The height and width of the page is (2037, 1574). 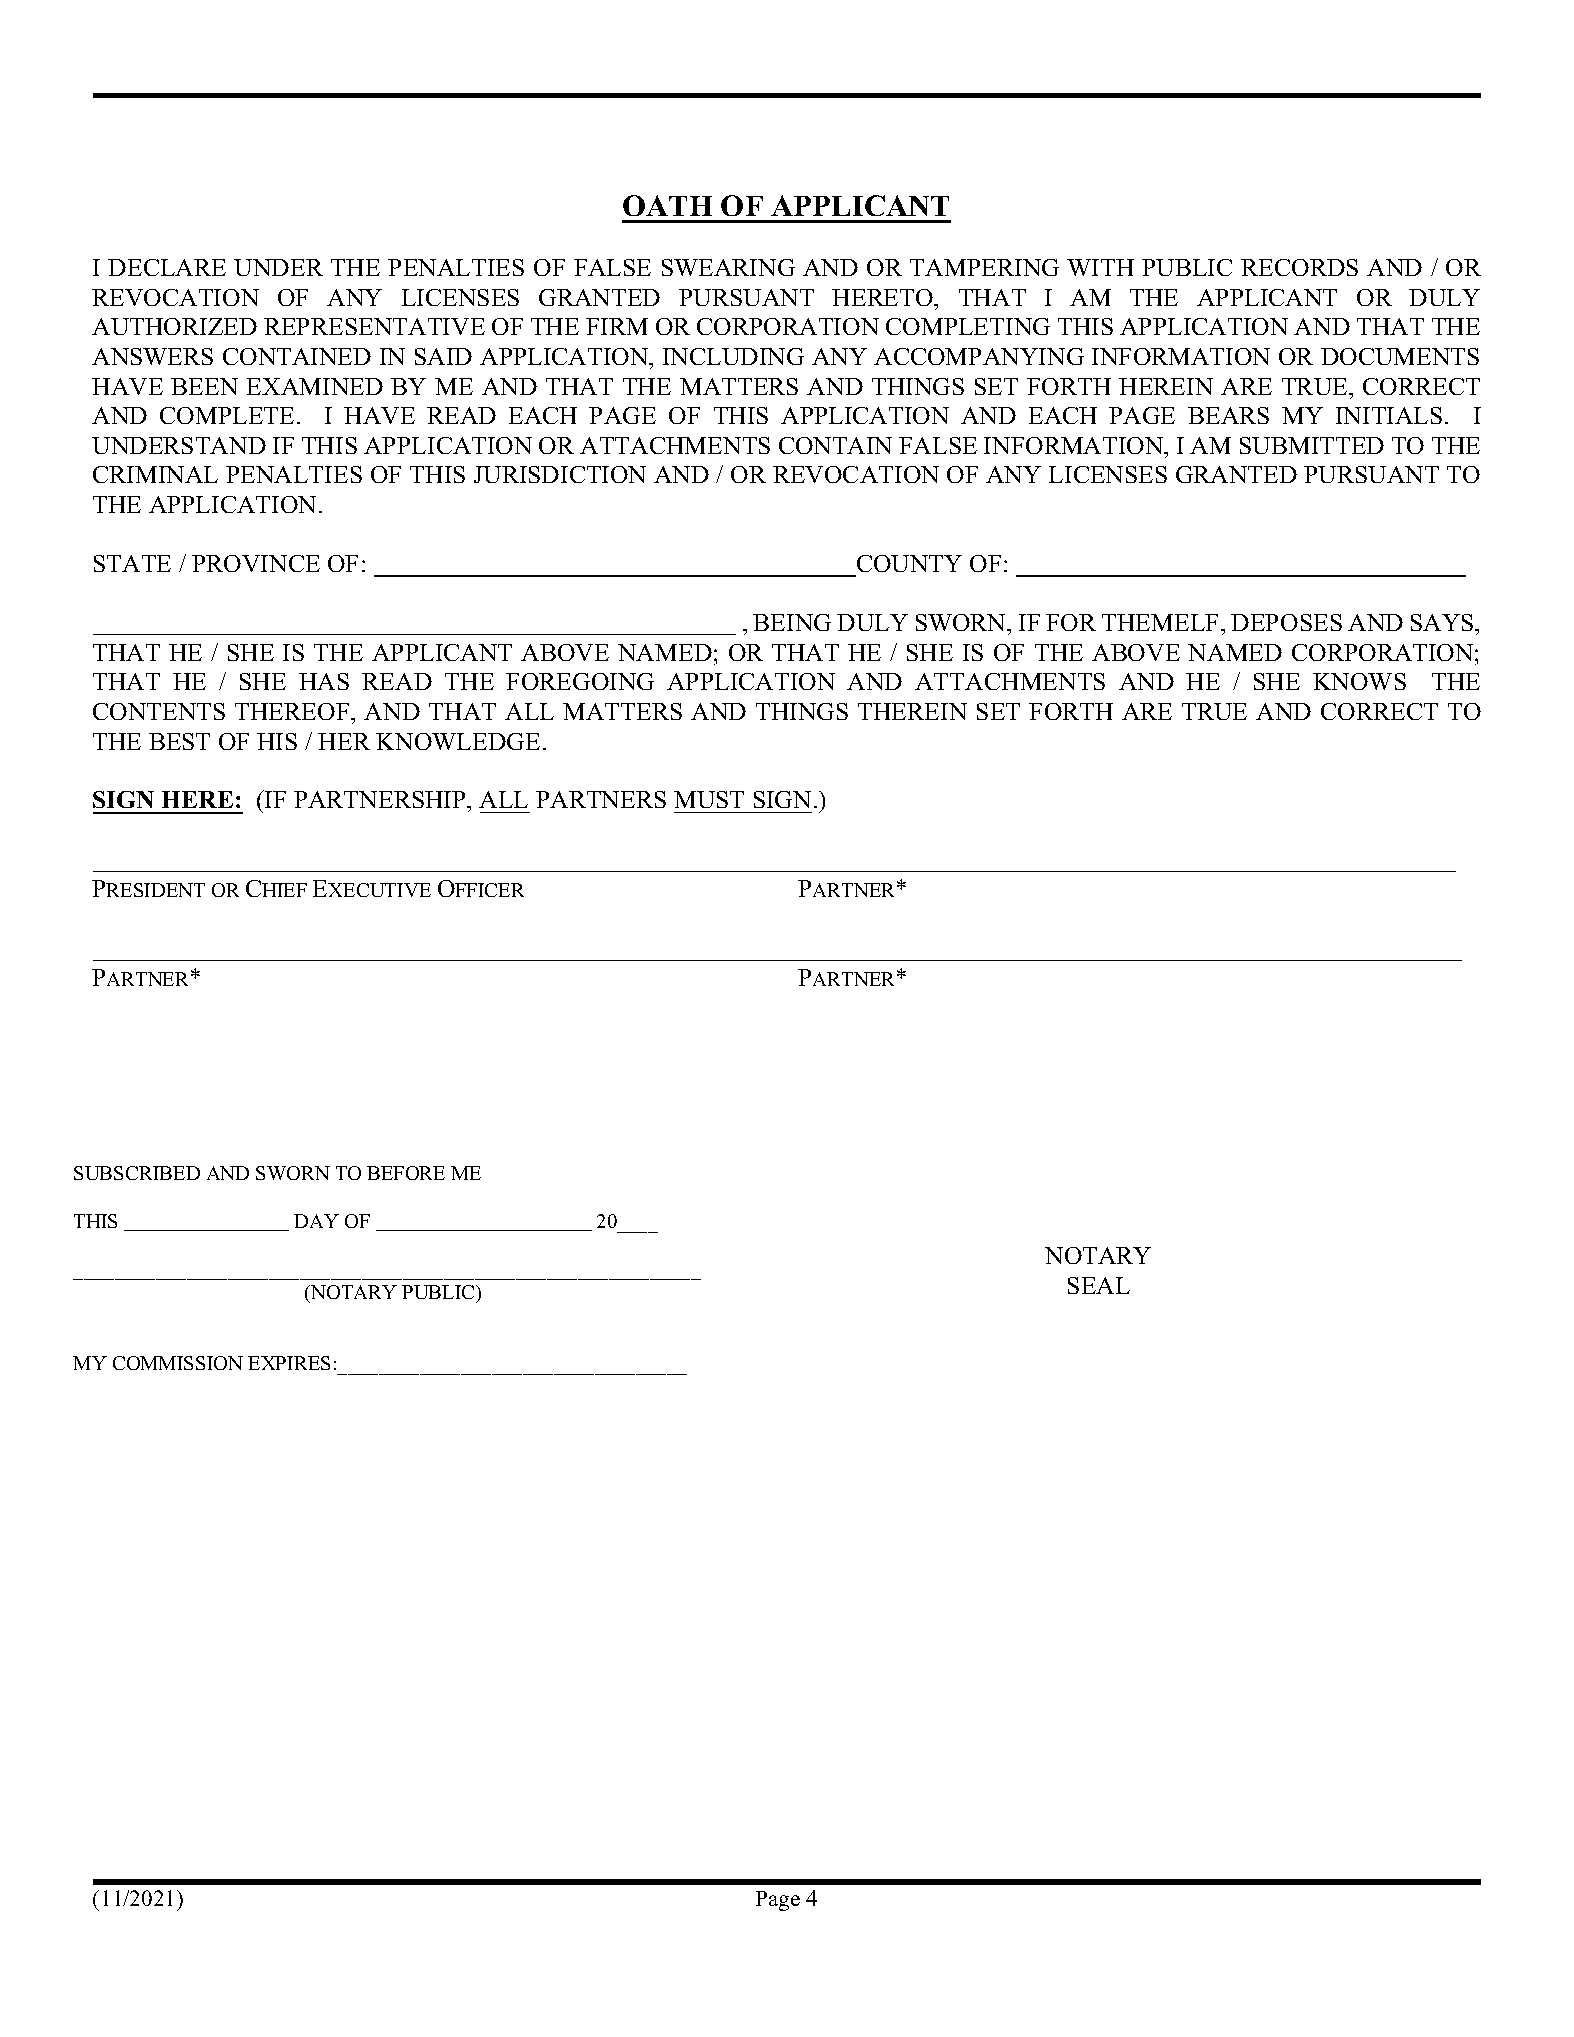 What do you see at coordinates (709, 799) in the page?
I see `MUST` at bounding box center [709, 799].
